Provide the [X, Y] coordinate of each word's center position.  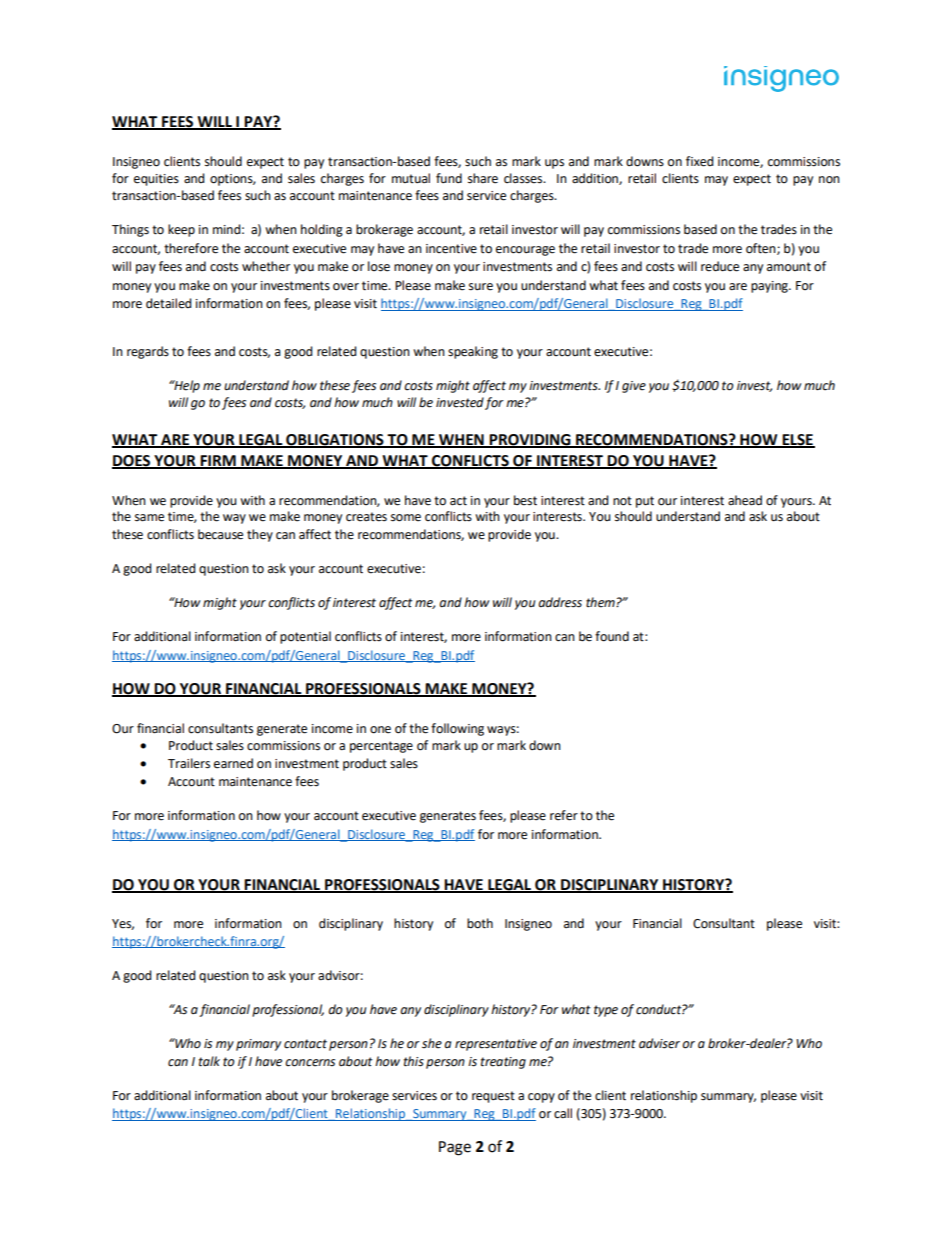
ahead [745, 500]
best [525, 500]
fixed [699, 161]
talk [209, 1061]
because [220, 534]
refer [564, 815]
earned [233, 763]
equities [156, 180]
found [612, 636]
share [483, 178]
